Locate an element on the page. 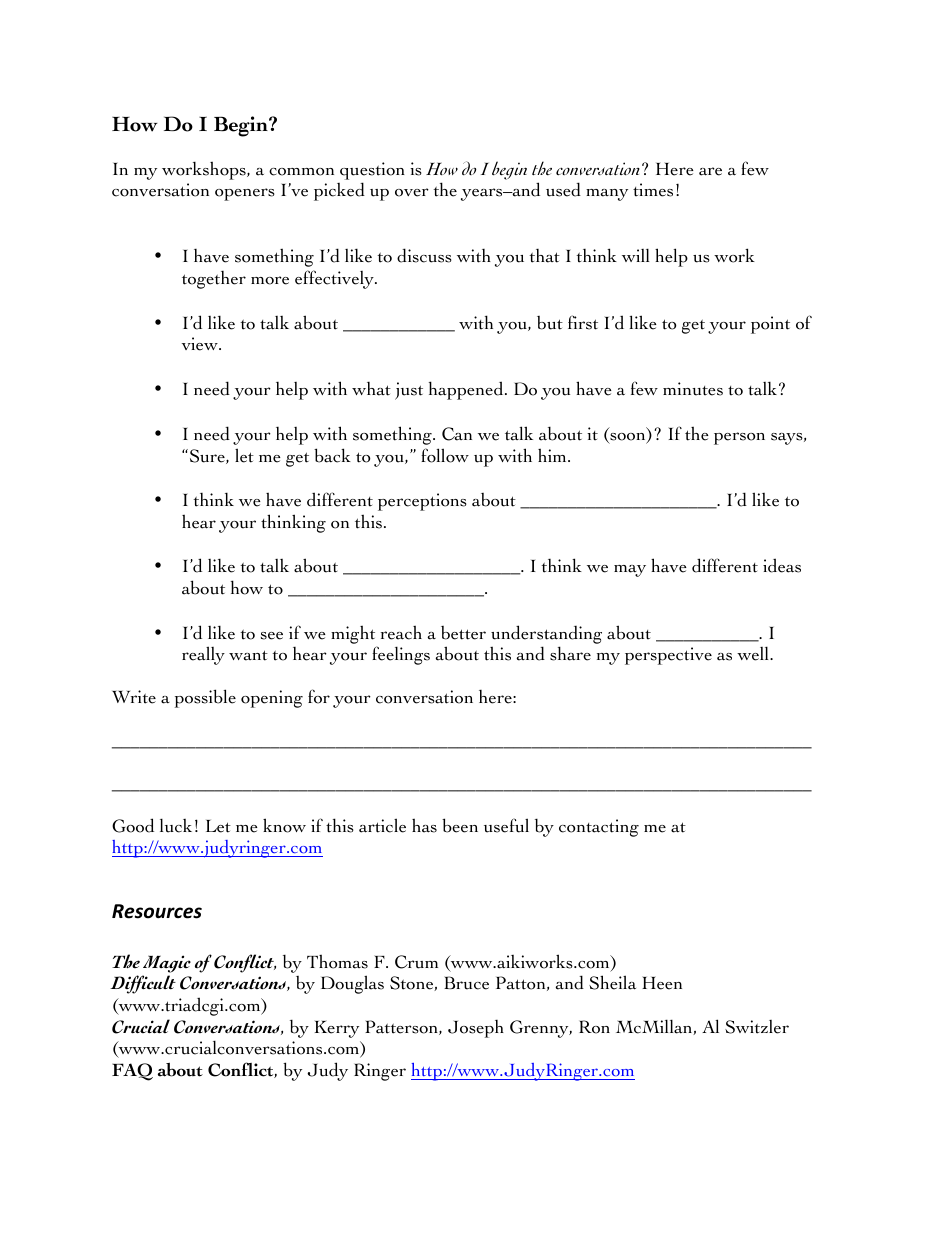 The image size is (952, 1233). possible is located at coordinates (205, 698).
